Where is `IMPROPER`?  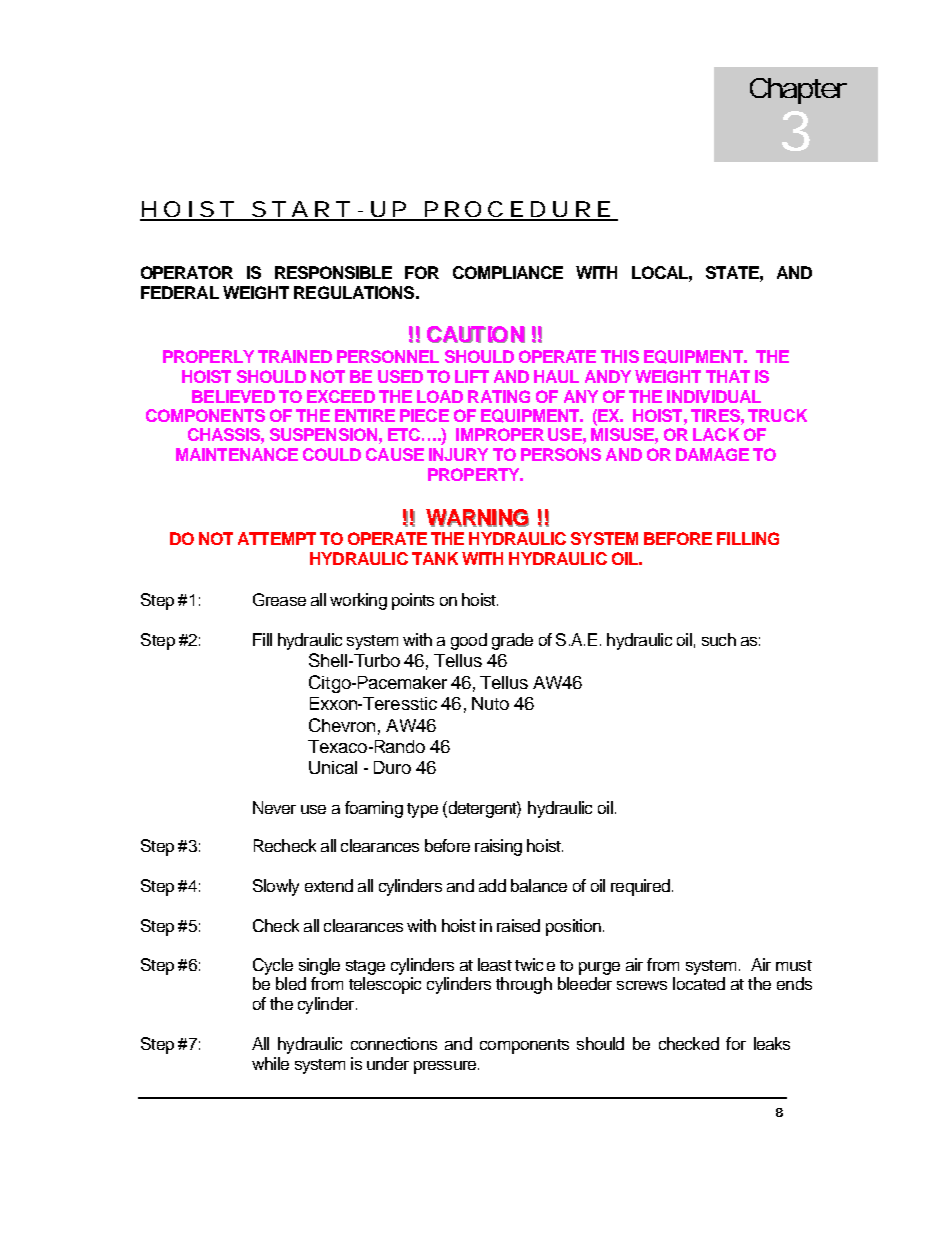
IMPROPER is located at coordinates (500, 434).
